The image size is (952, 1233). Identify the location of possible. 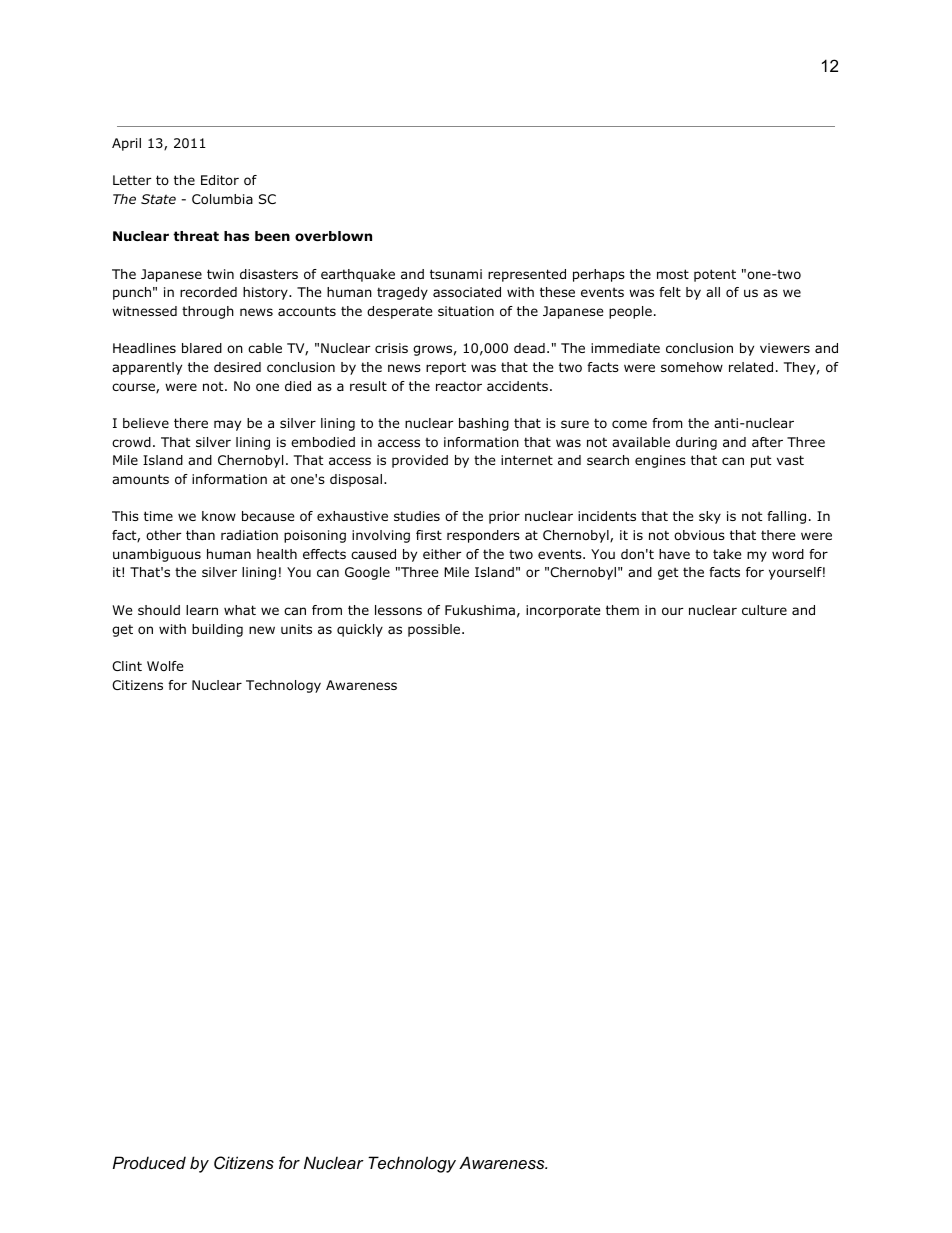
(435, 630).
